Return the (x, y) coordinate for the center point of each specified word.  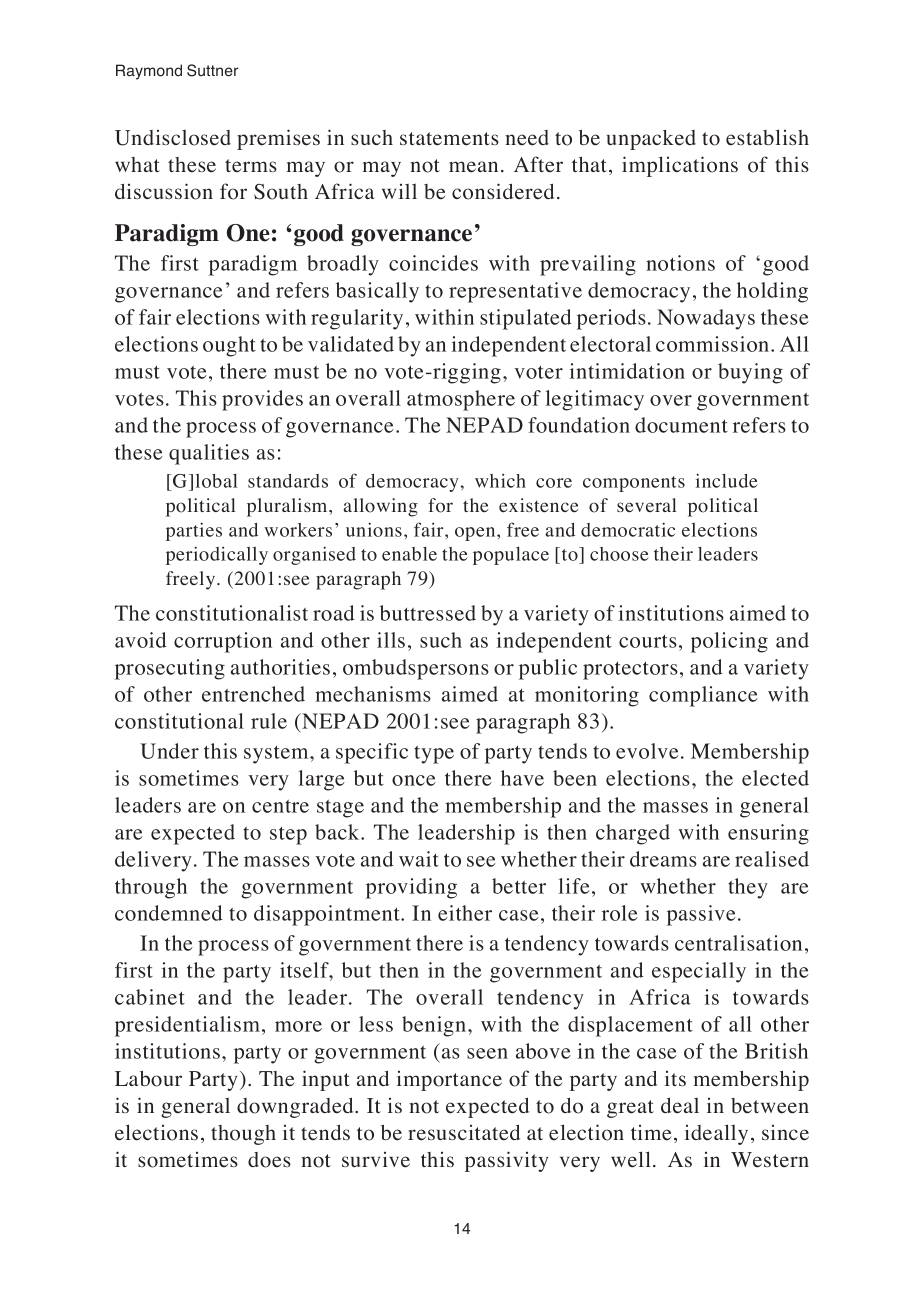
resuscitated (464, 1133)
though (243, 1135)
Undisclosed (173, 138)
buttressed (428, 613)
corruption (223, 642)
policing (729, 642)
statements (449, 139)
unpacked (651, 140)
